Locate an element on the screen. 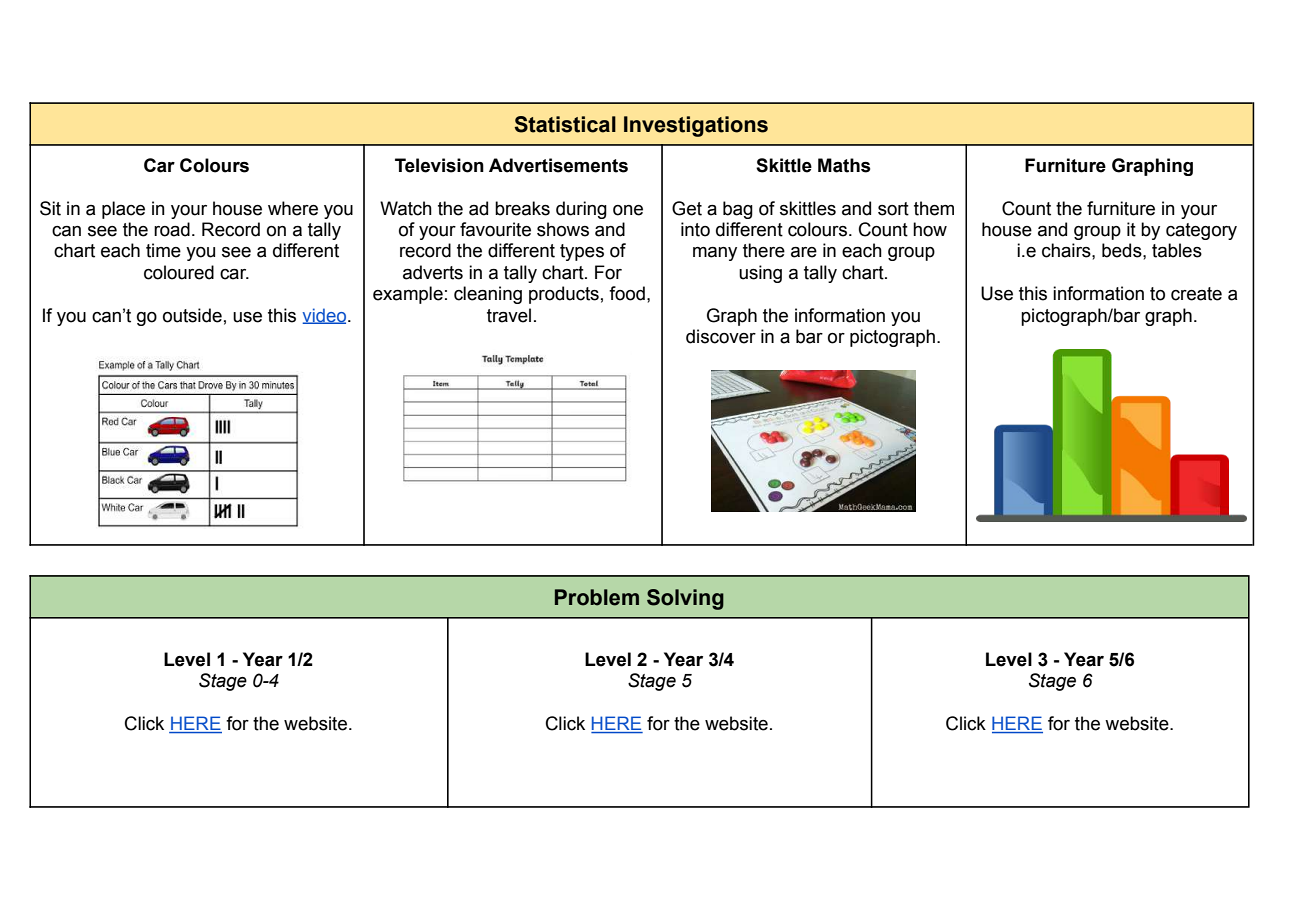 The height and width of the screenshot is (924, 1307). video is located at coordinates (325, 316).
